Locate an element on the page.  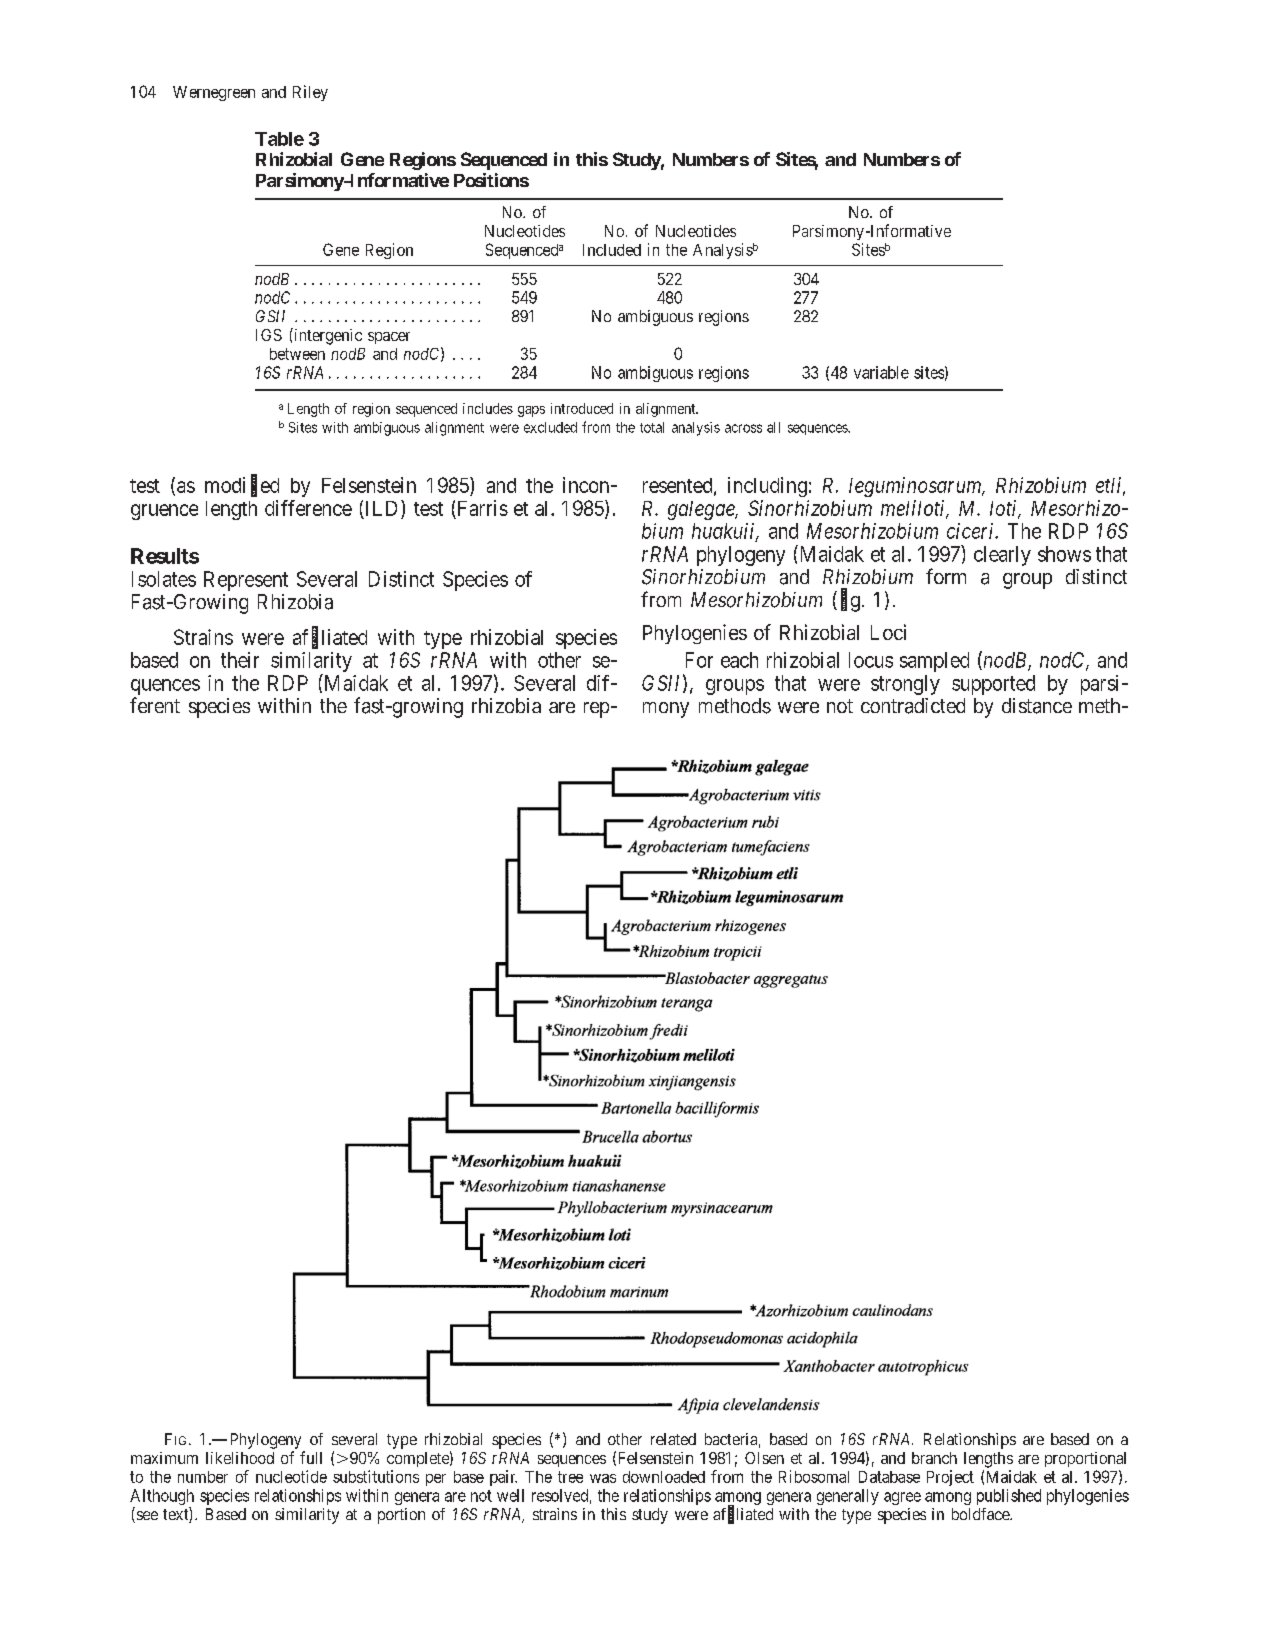
Included is located at coordinates (612, 250).
